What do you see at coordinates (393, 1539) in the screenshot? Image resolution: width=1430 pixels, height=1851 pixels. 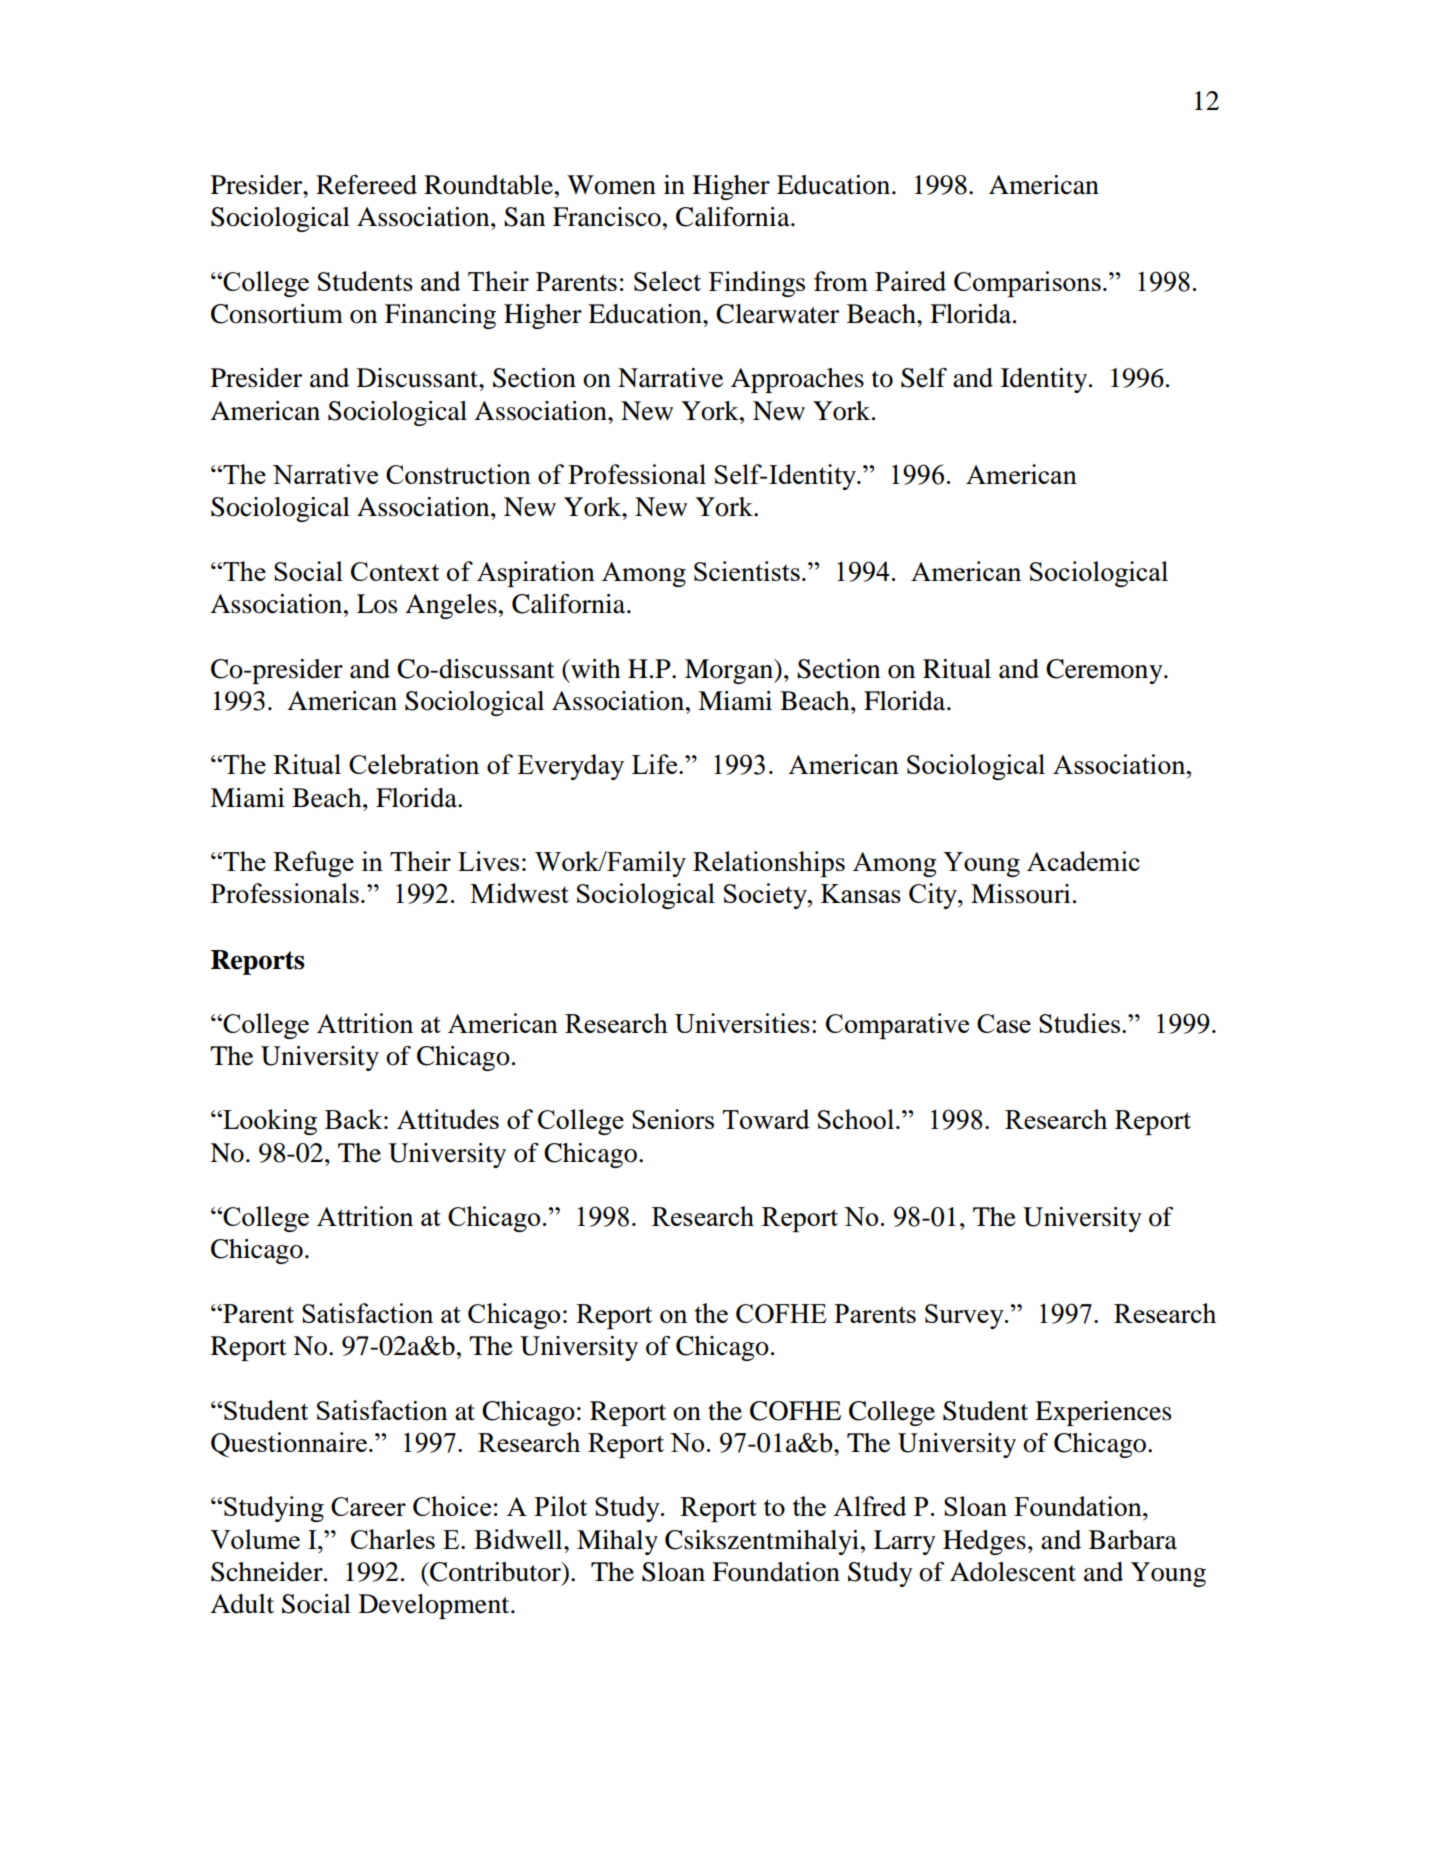 I see `Charles` at bounding box center [393, 1539].
